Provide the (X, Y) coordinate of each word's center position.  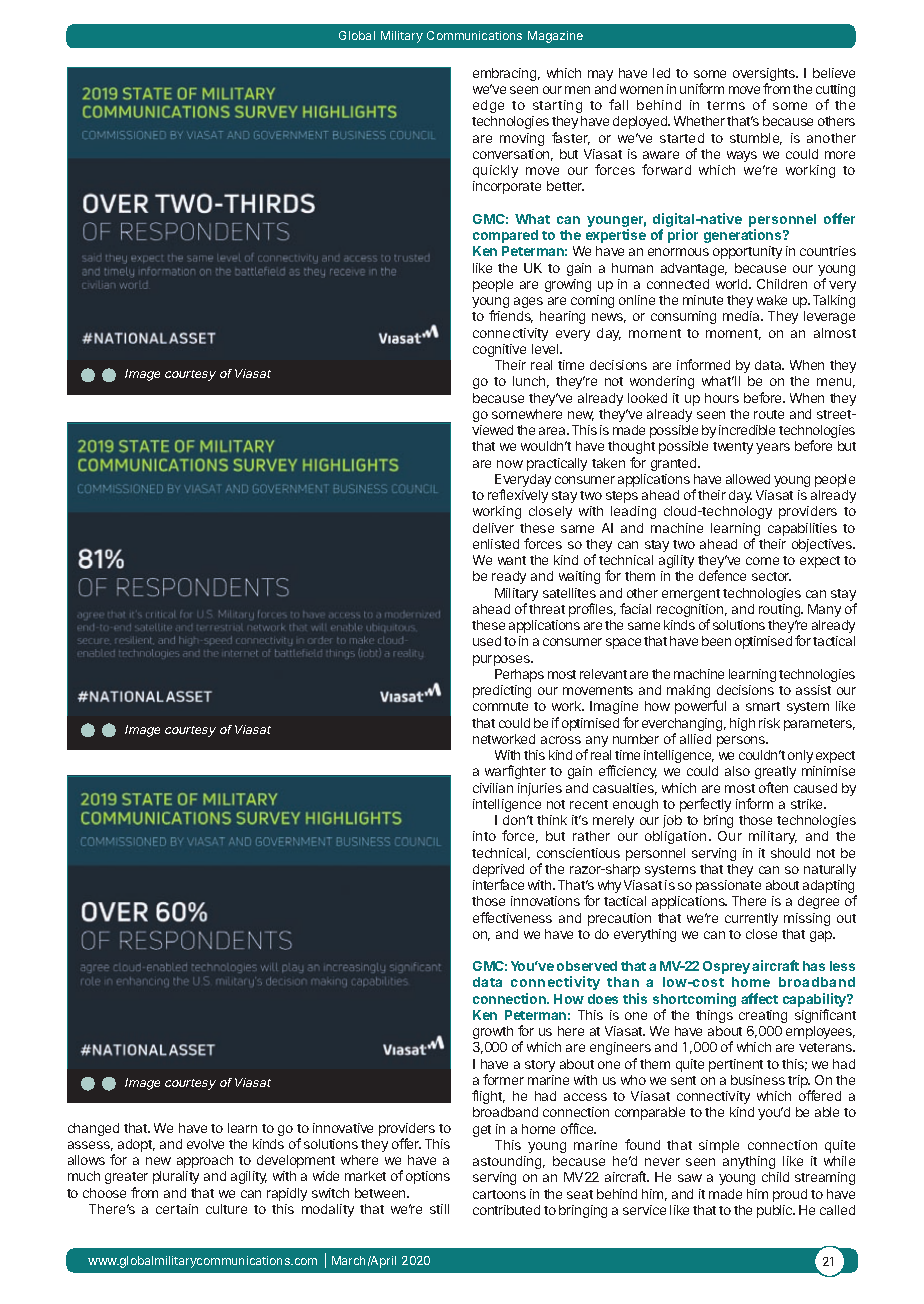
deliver (493, 528)
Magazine (555, 37)
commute (500, 706)
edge (488, 106)
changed (93, 1129)
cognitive (499, 350)
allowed (748, 479)
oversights (765, 76)
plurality (176, 1177)
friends (511, 316)
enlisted (496, 544)
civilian (493, 788)
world (733, 284)
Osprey (726, 967)
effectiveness (512, 917)
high (742, 724)
